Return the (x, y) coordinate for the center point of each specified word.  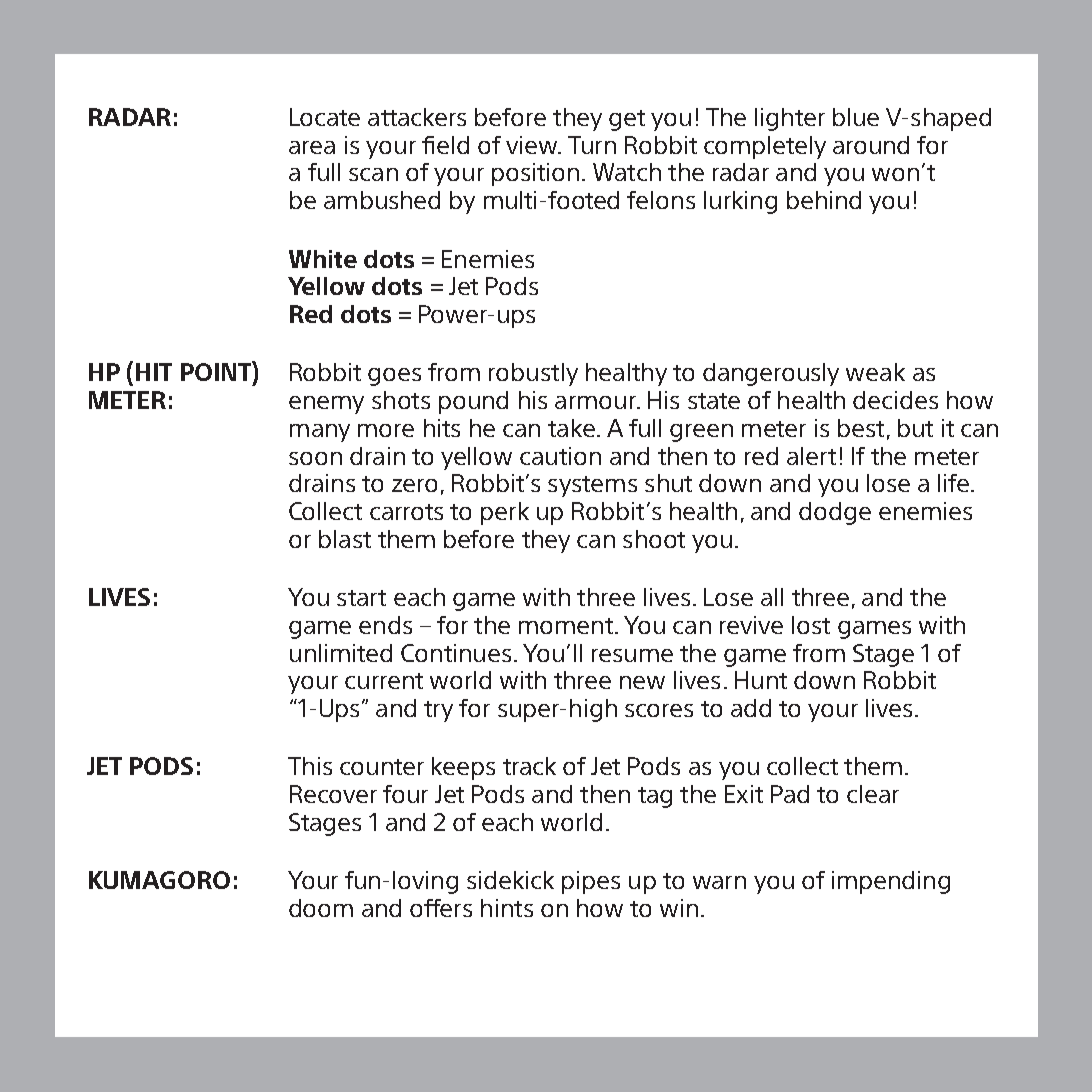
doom (321, 908)
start (361, 598)
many (320, 433)
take (571, 428)
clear (873, 794)
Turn (592, 145)
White (323, 259)
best (861, 428)
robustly (533, 374)
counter (382, 767)
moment (566, 626)
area (312, 147)
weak (875, 372)
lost (811, 625)
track (529, 766)
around (871, 145)
